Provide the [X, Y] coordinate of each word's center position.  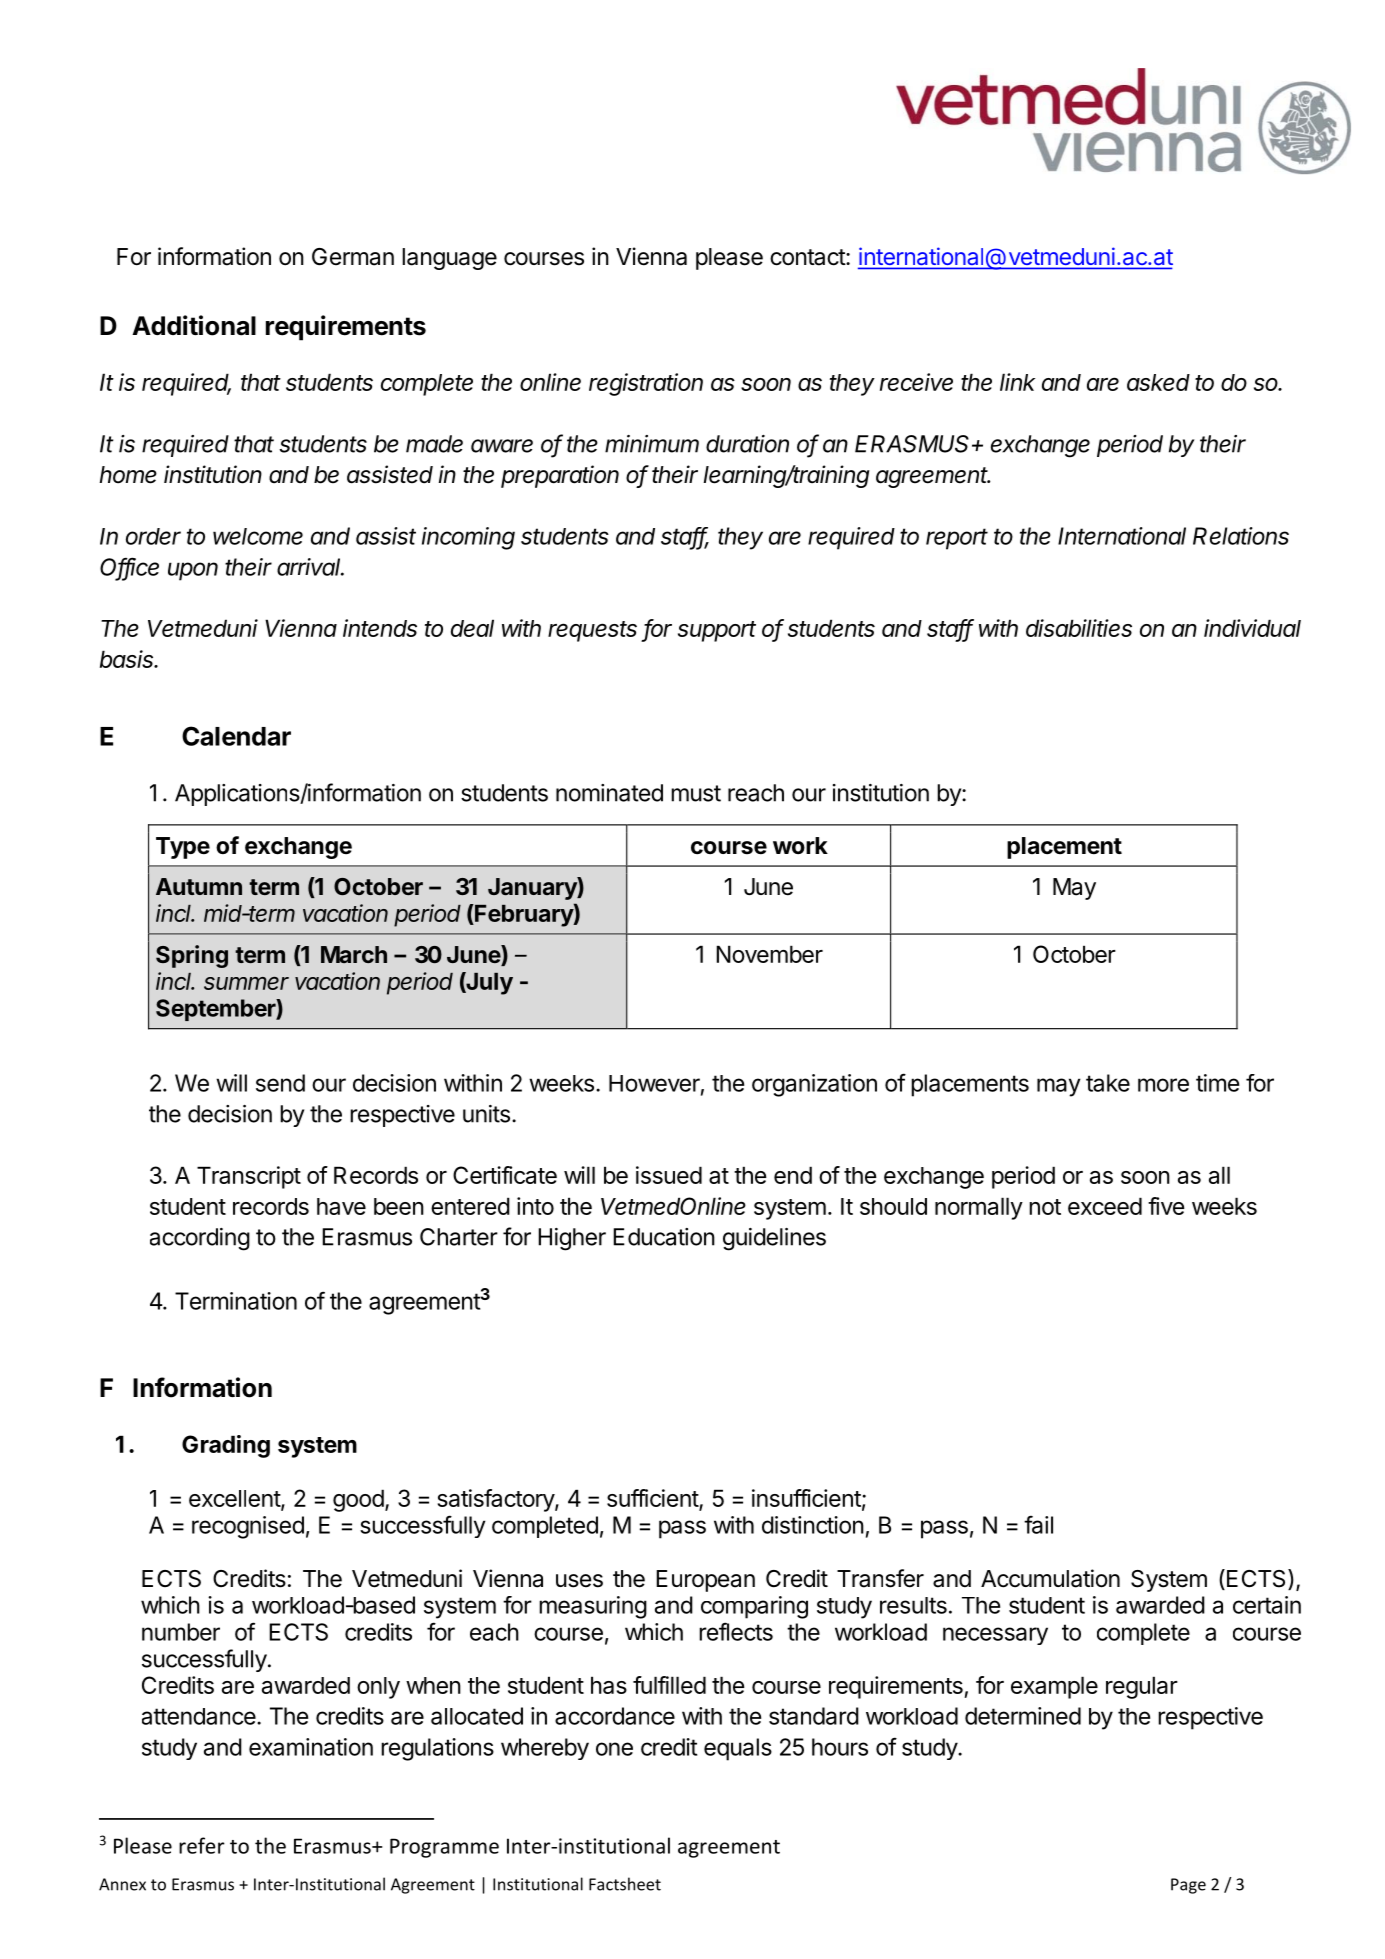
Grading [226, 1446]
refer [202, 1845]
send [280, 1083]
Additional [194, 325]
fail [1038, 1525]
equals [738, 1749]
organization [814, 1085]
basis [128, 659]
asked [1158, 382]
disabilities [1079, 628]
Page [1188, 1886]
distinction [813, 1525]
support [717, 631]
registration [646, 384]
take [1108, 1083]
